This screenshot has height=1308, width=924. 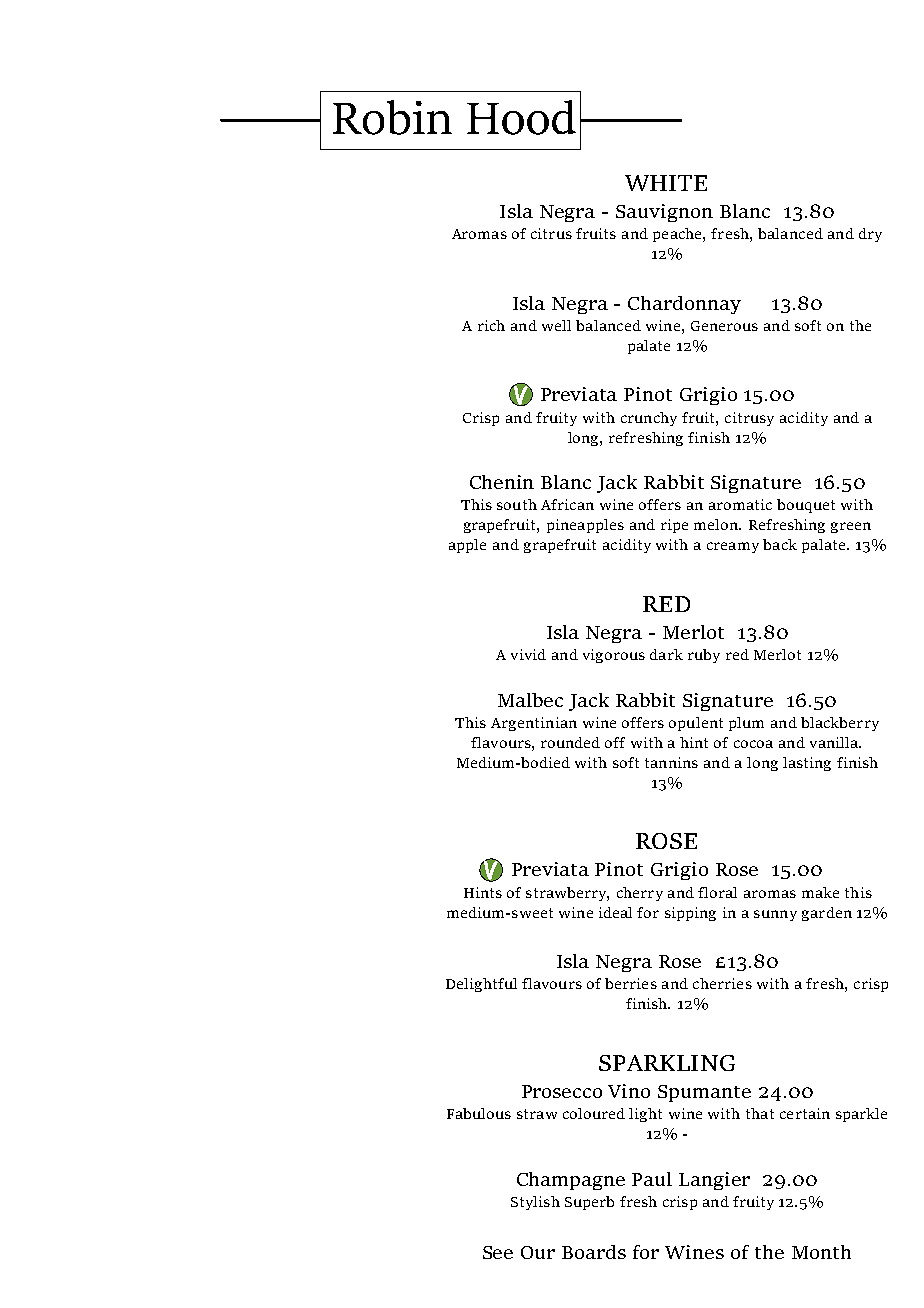 What do you see at coordinates (870, 235) in the screenshot?
I see `dry` at bounding box center [870, 235].
